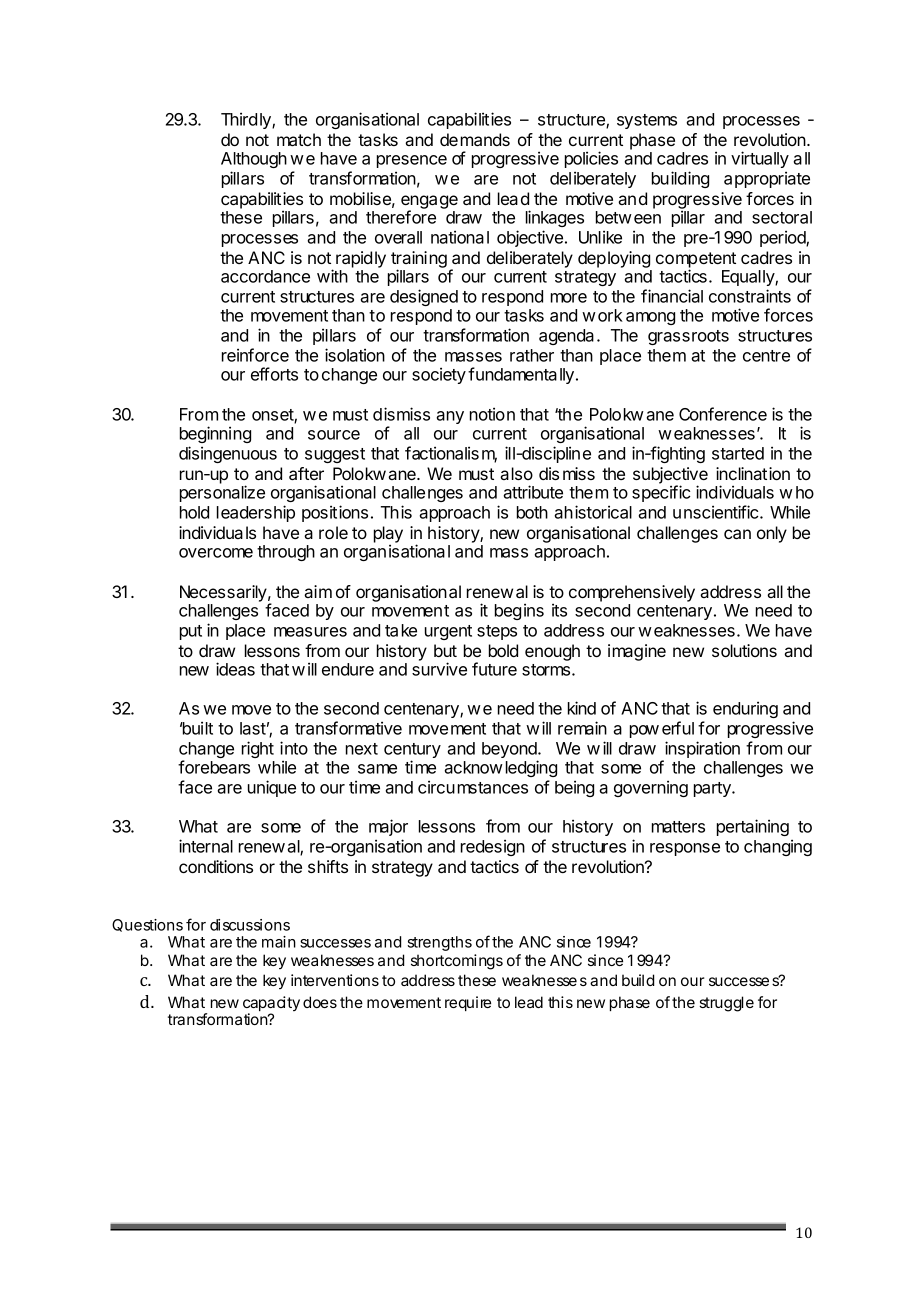 This screenshot has height=1308, width=924. I want to click on shortcomings, so click(457, 962).
